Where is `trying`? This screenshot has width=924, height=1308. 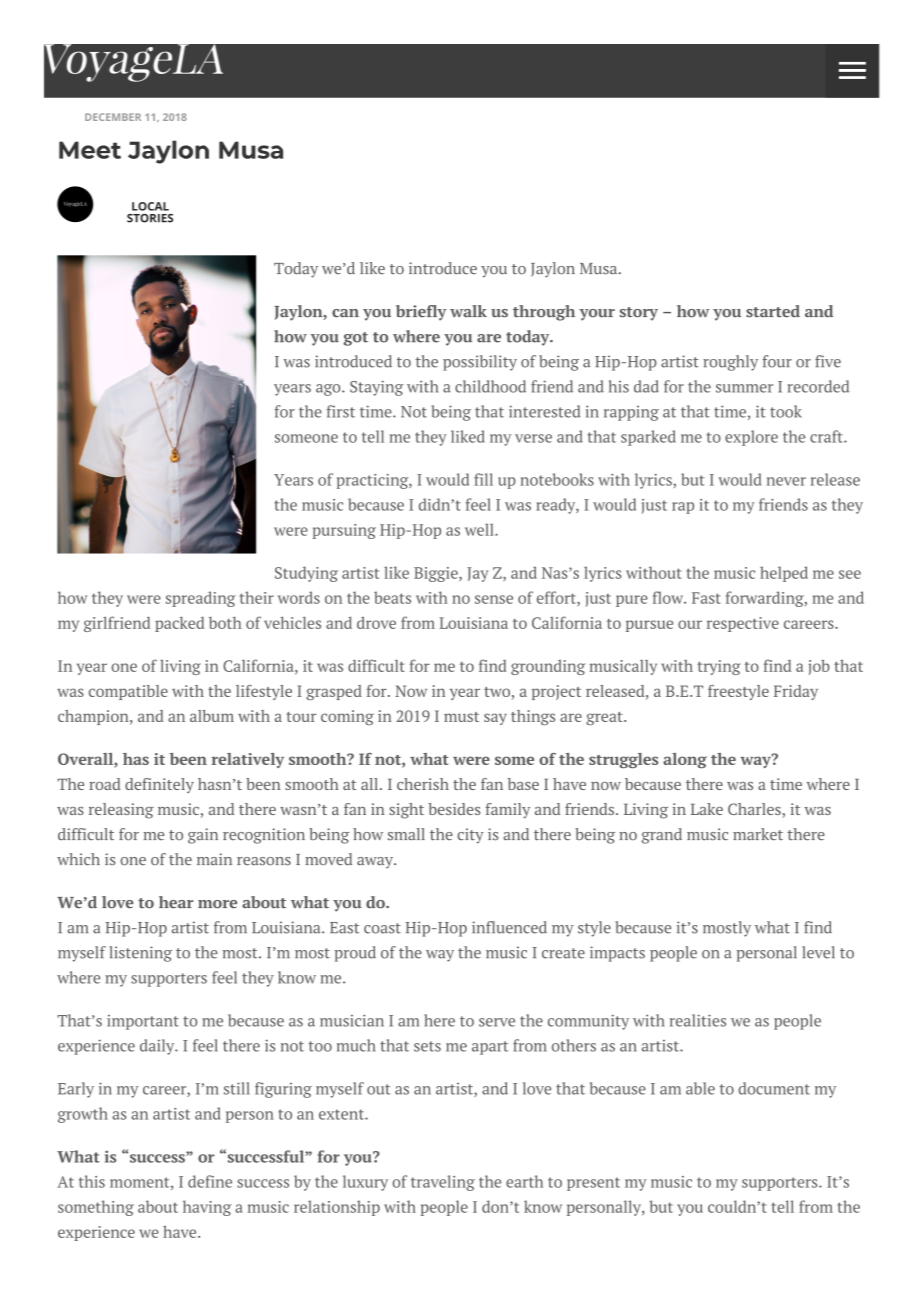
trying is located at coordinates (719, 667).
